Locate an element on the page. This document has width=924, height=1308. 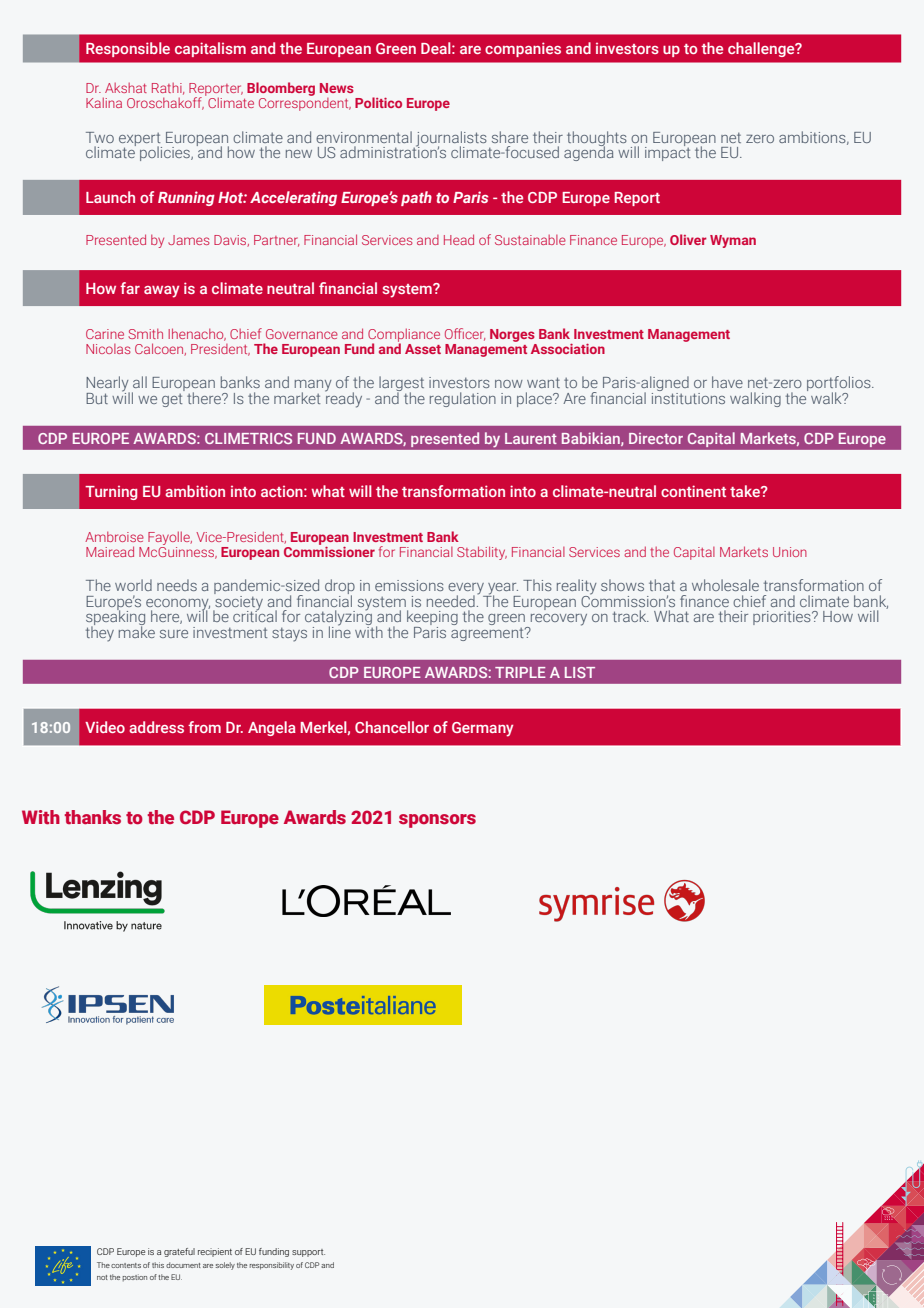
grateful is located at coordinates (179, 1252).
